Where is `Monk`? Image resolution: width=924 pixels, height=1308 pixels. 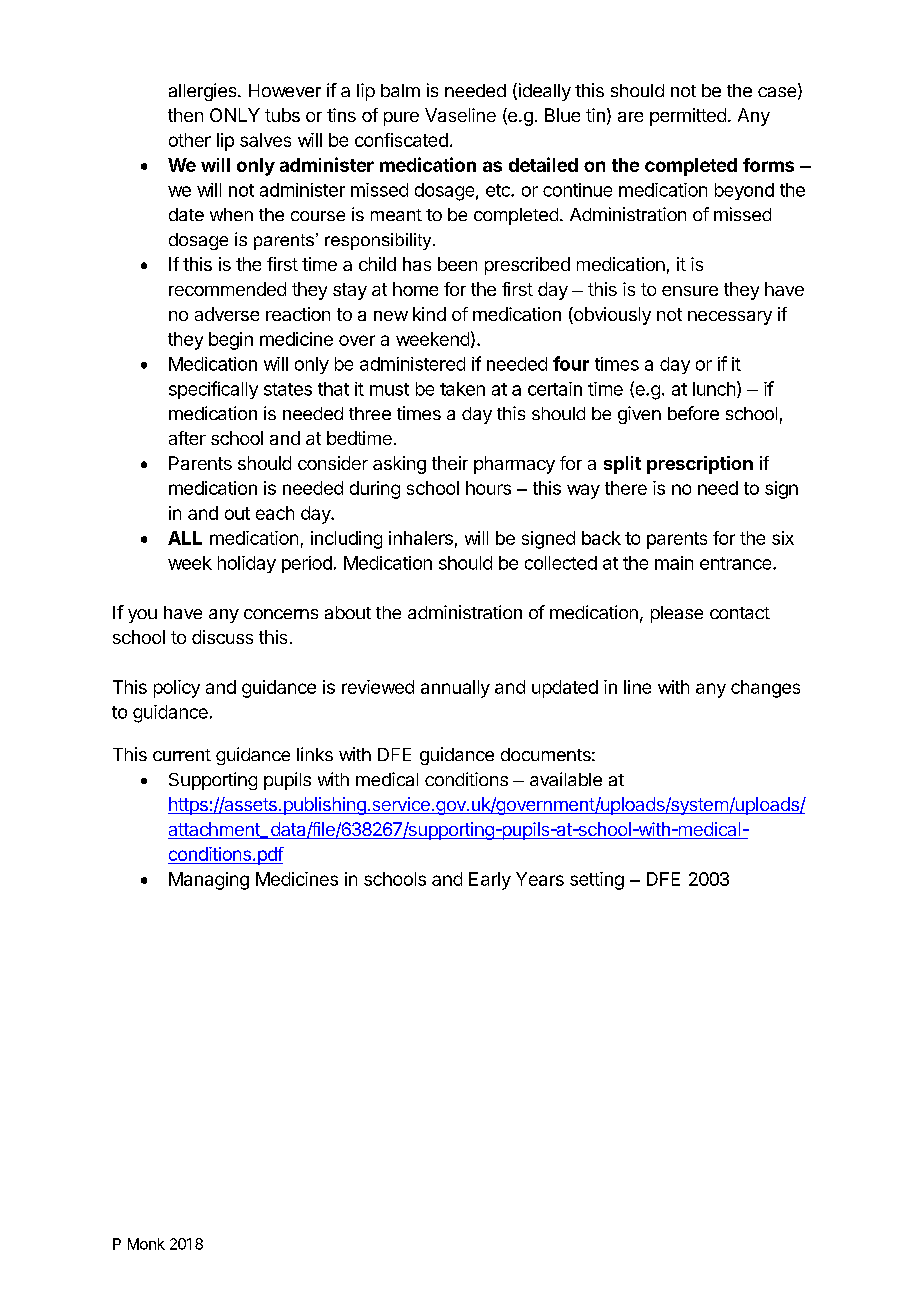 Monk is located at coordinates (146, 1244).
